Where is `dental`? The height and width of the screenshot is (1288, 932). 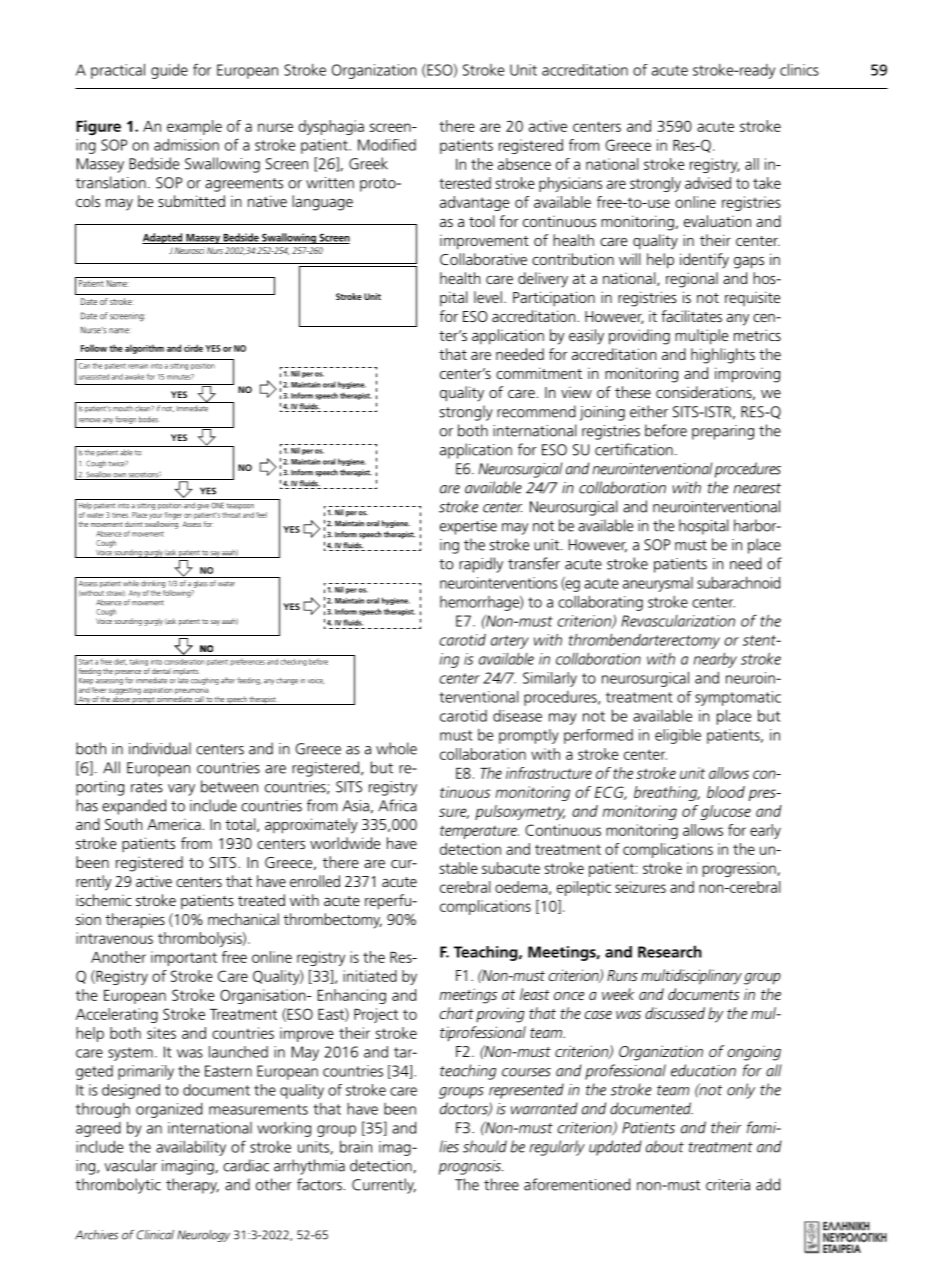 dental is located at coordinates (161, 671).
